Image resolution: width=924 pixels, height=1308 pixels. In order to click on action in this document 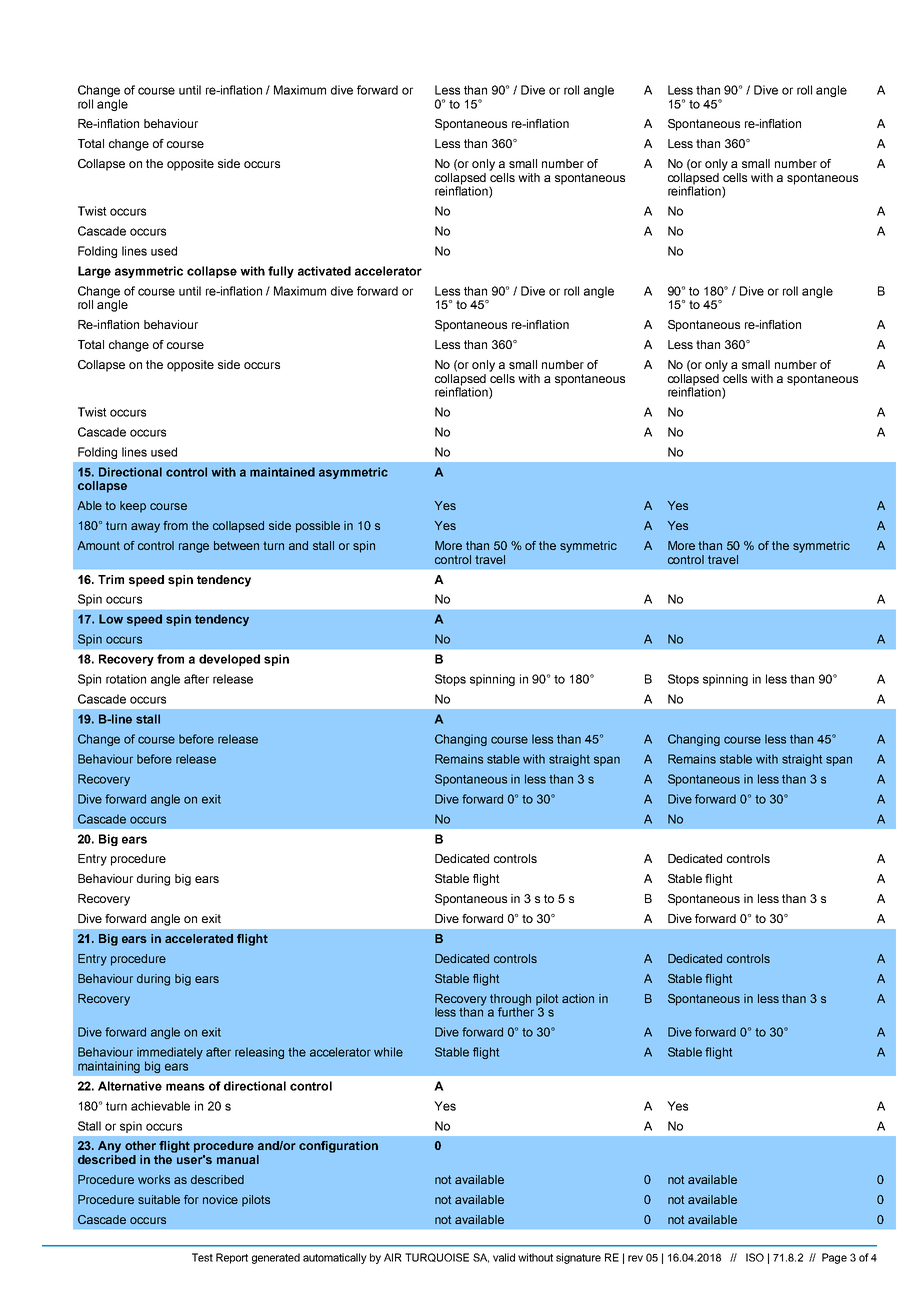, I will do `click(578, 998)`.
